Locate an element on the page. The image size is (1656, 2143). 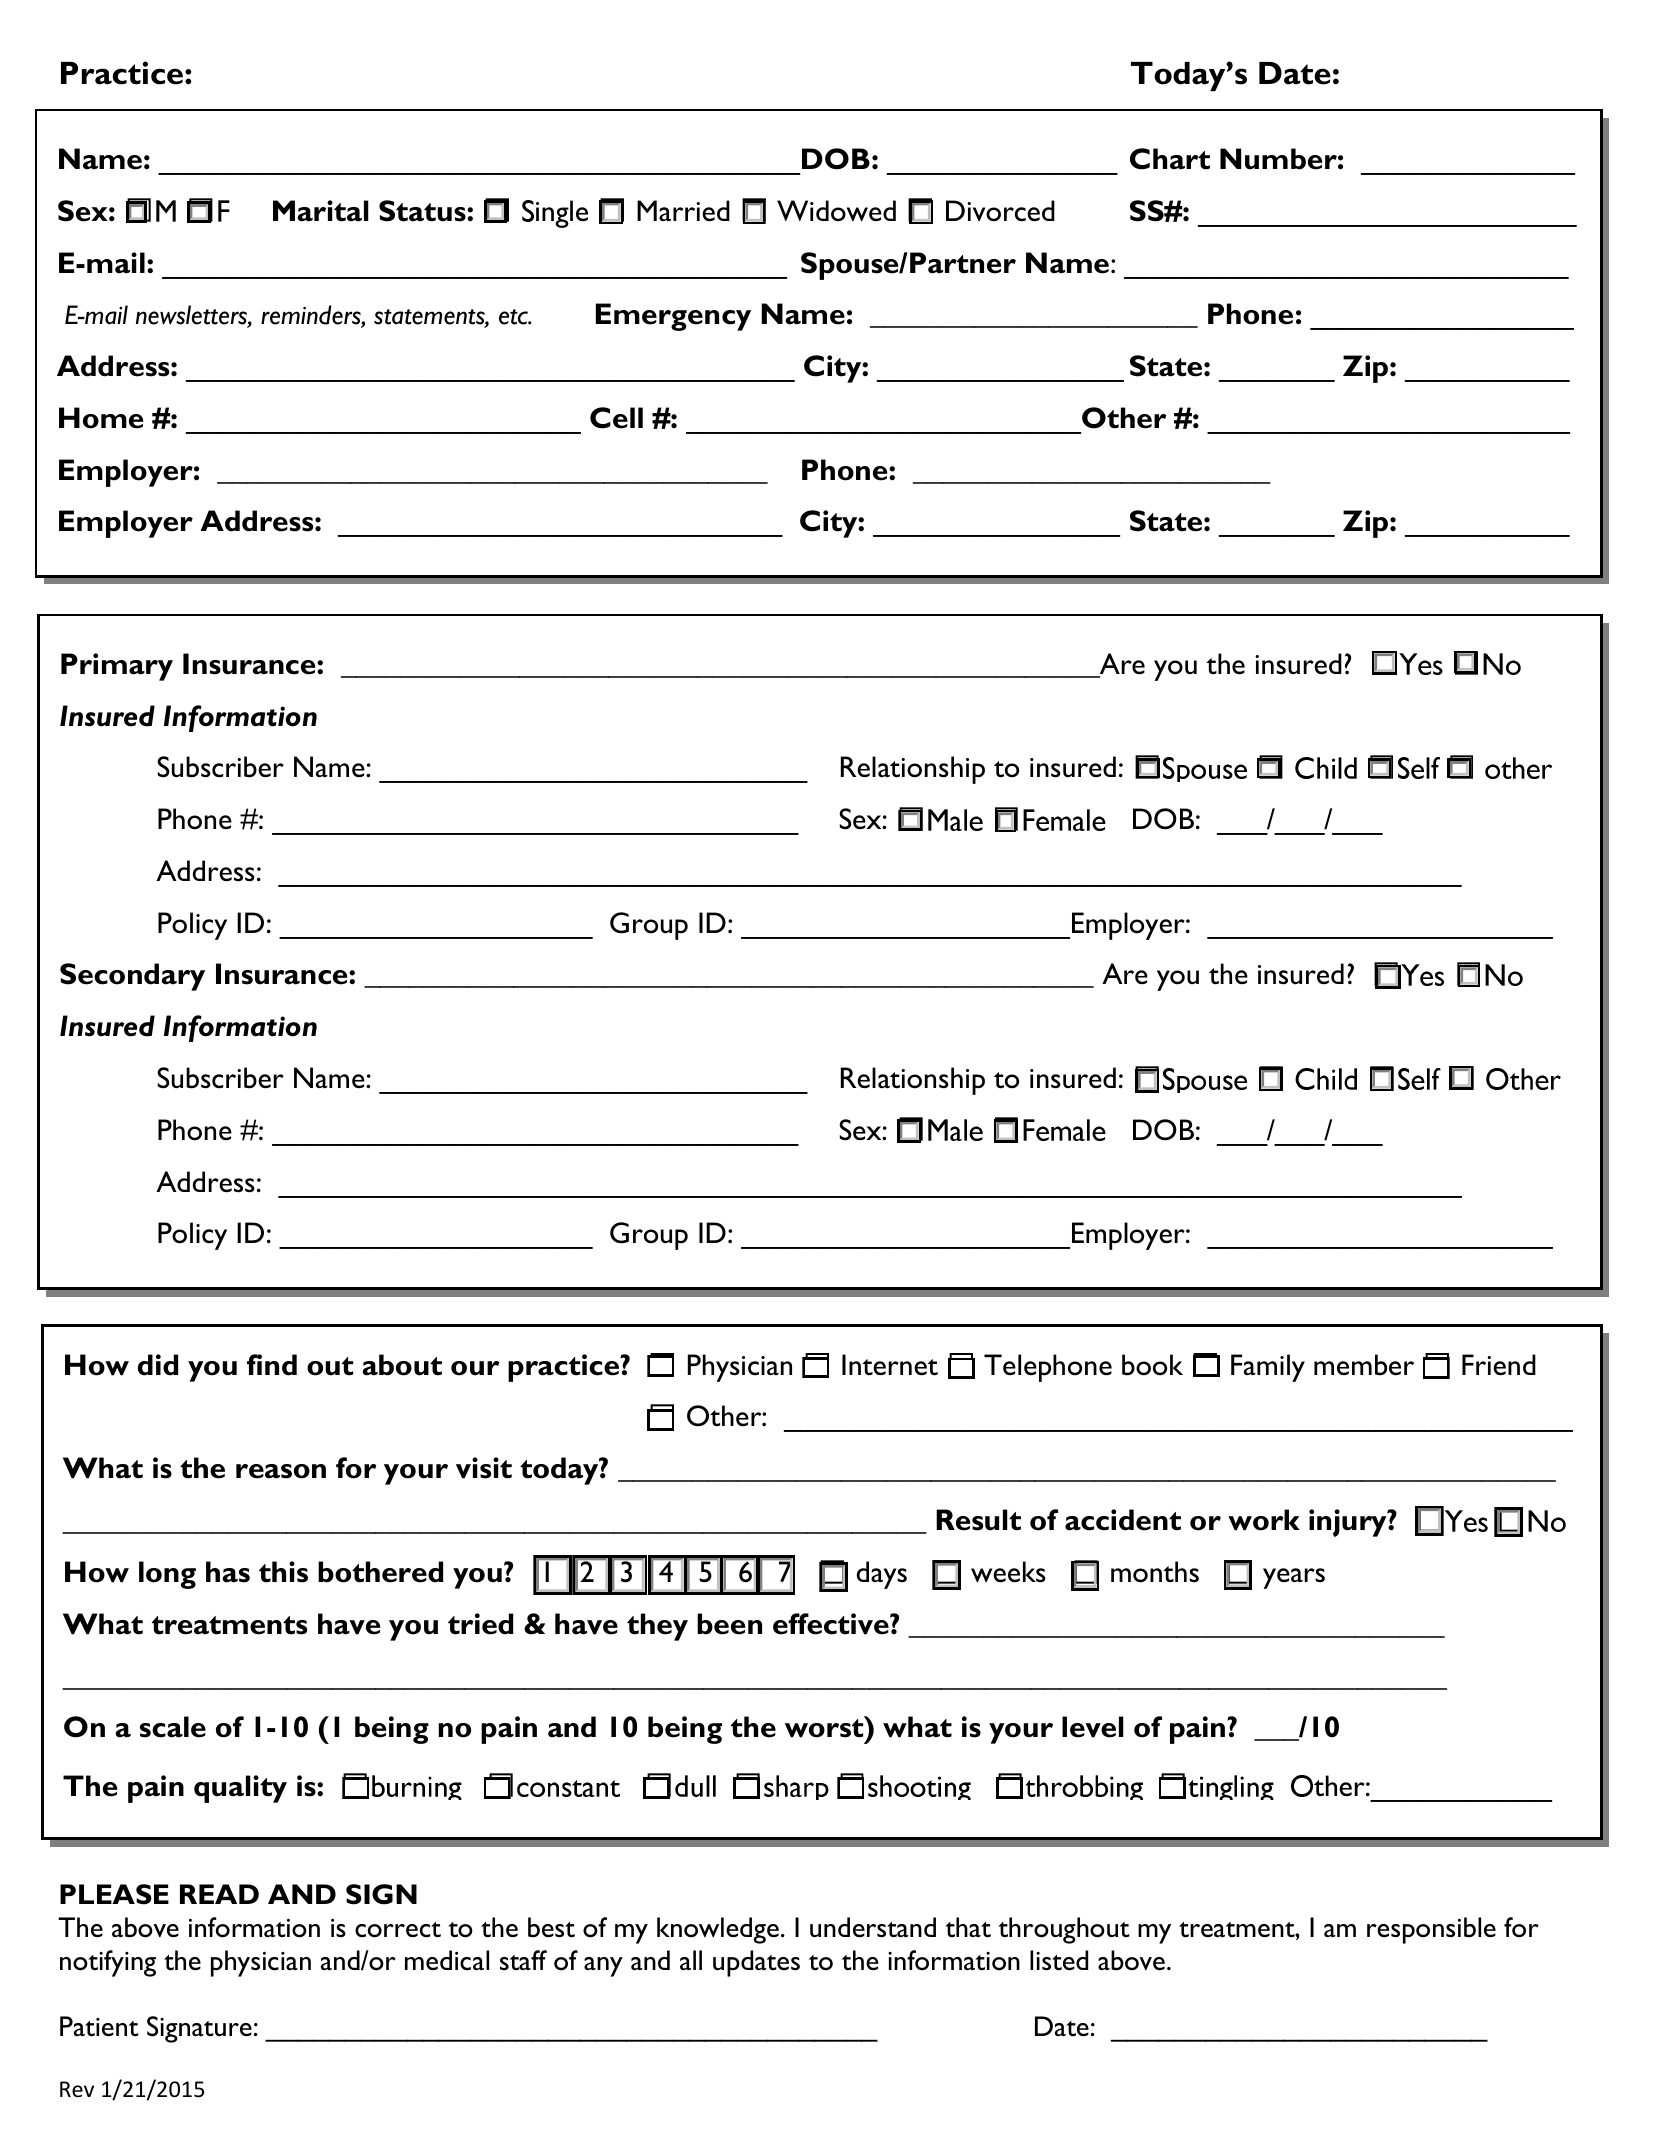
member is located at coordinates (1364, 1365).
